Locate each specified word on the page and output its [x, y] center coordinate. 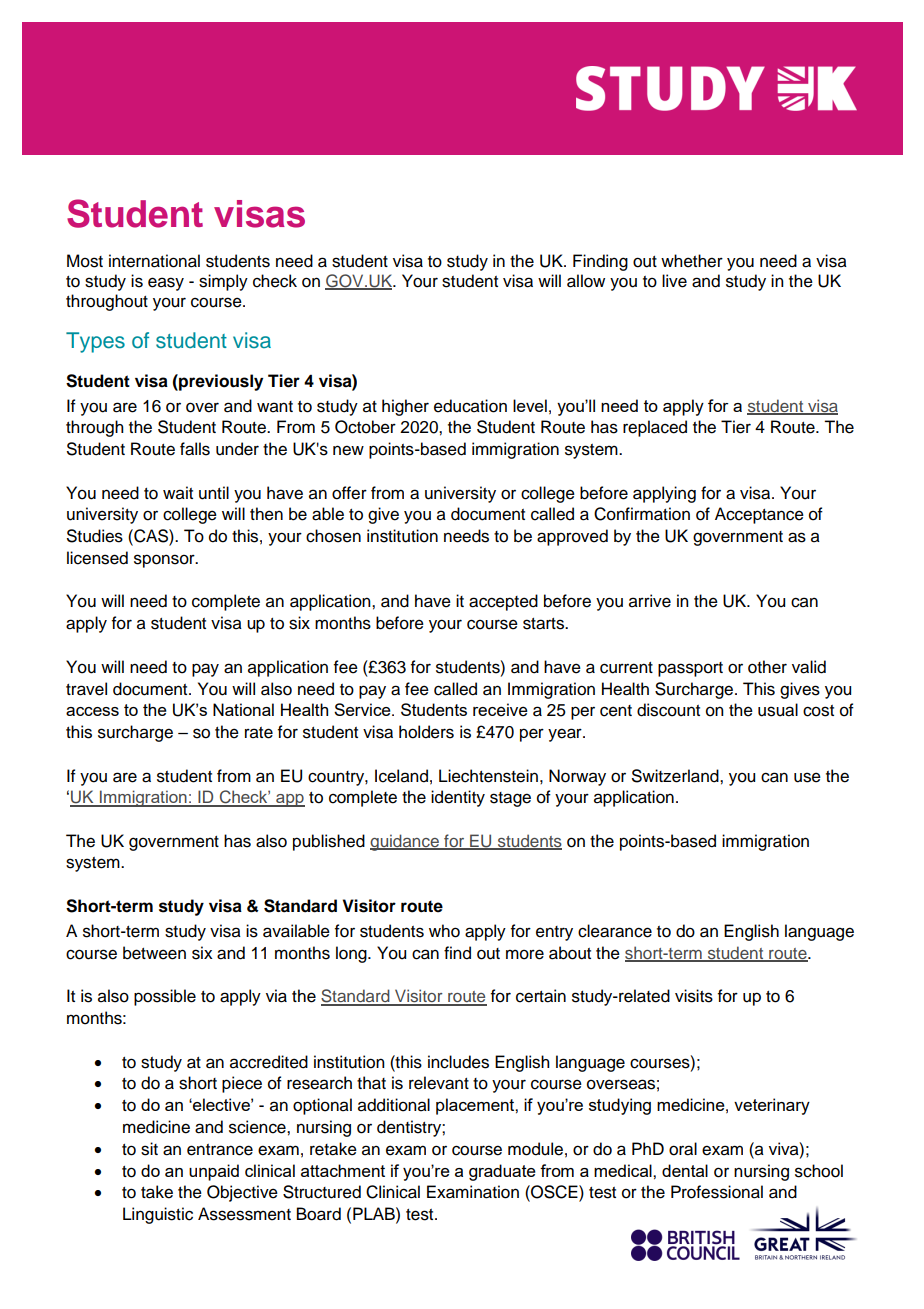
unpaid [214, 1172]
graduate [502, 1172]
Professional [717, 1192]
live [674, 281]
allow [586, 281]
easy [166, 284]
